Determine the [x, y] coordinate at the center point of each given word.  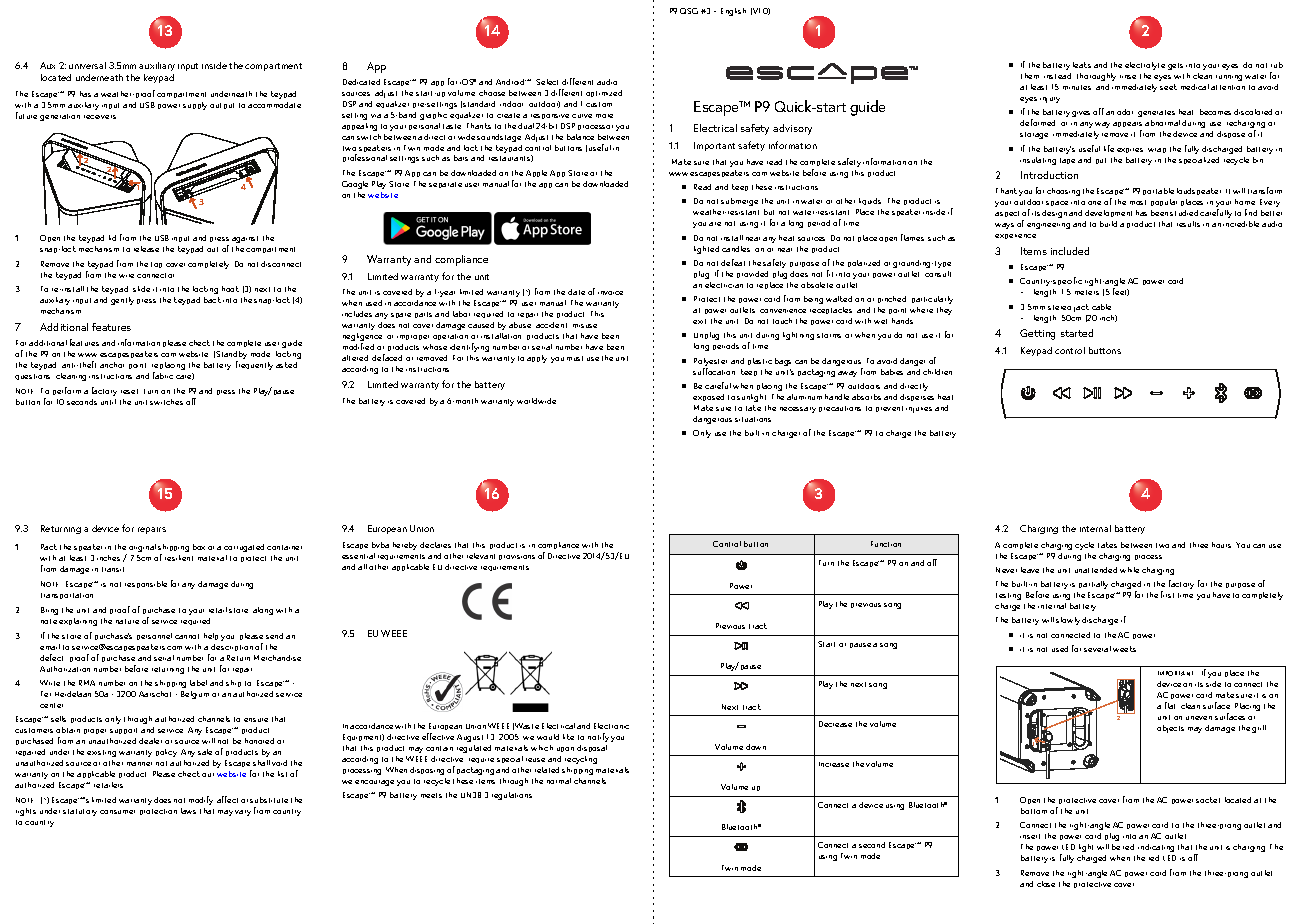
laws [188, 811]
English [733, 12]
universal [87, 65]
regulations [512, 796]
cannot [187, 636]
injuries [919, 410]
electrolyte [1145, 66]
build [1108, 224]
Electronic [611, 726]
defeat [733, 262]
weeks [1124, 649]
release [146, 249]
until [108, 402]
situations [753, 419]
